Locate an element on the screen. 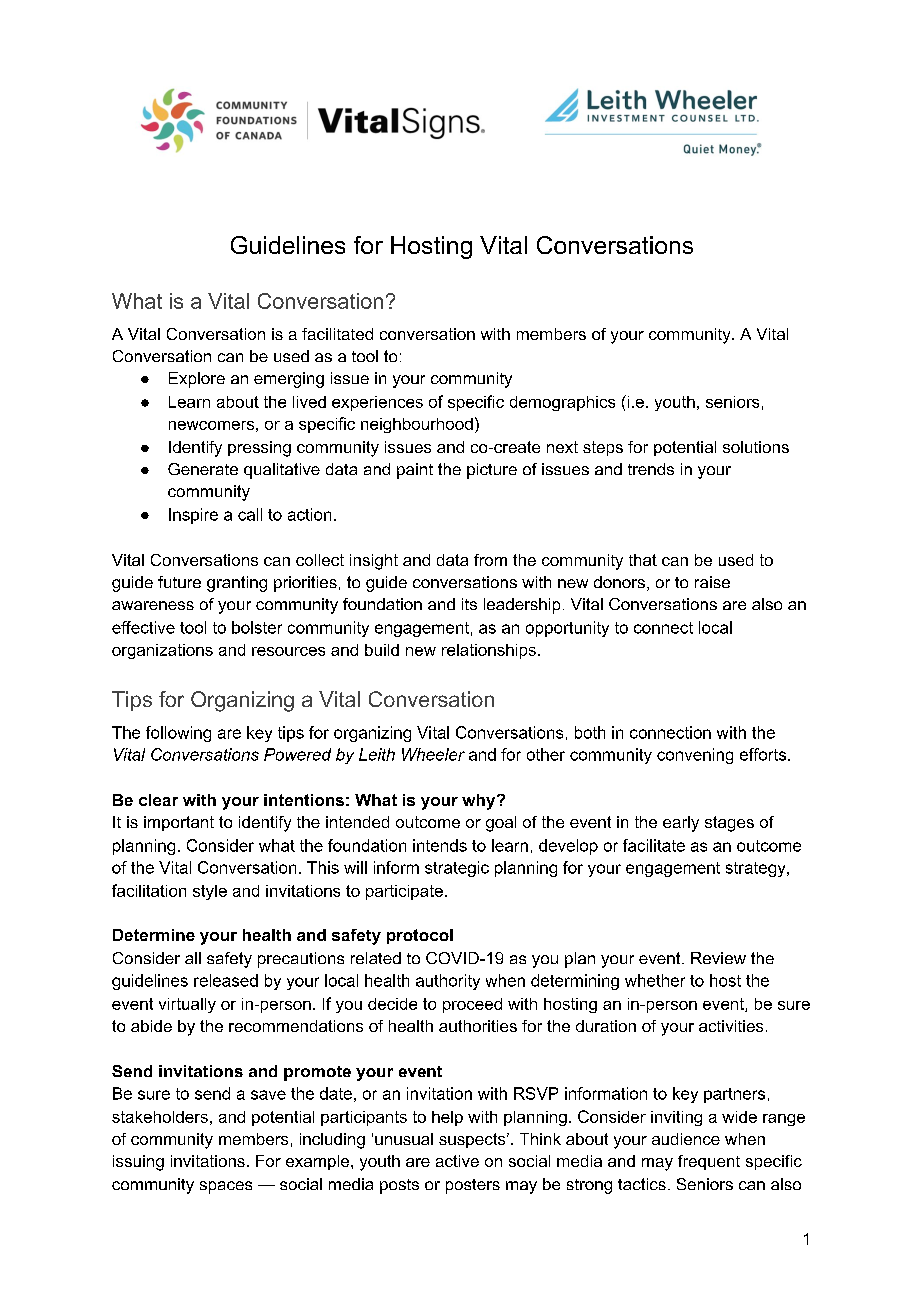 The width and height of the screenshot is (924, 1308). solutions is located at coordinates (756, 447).
